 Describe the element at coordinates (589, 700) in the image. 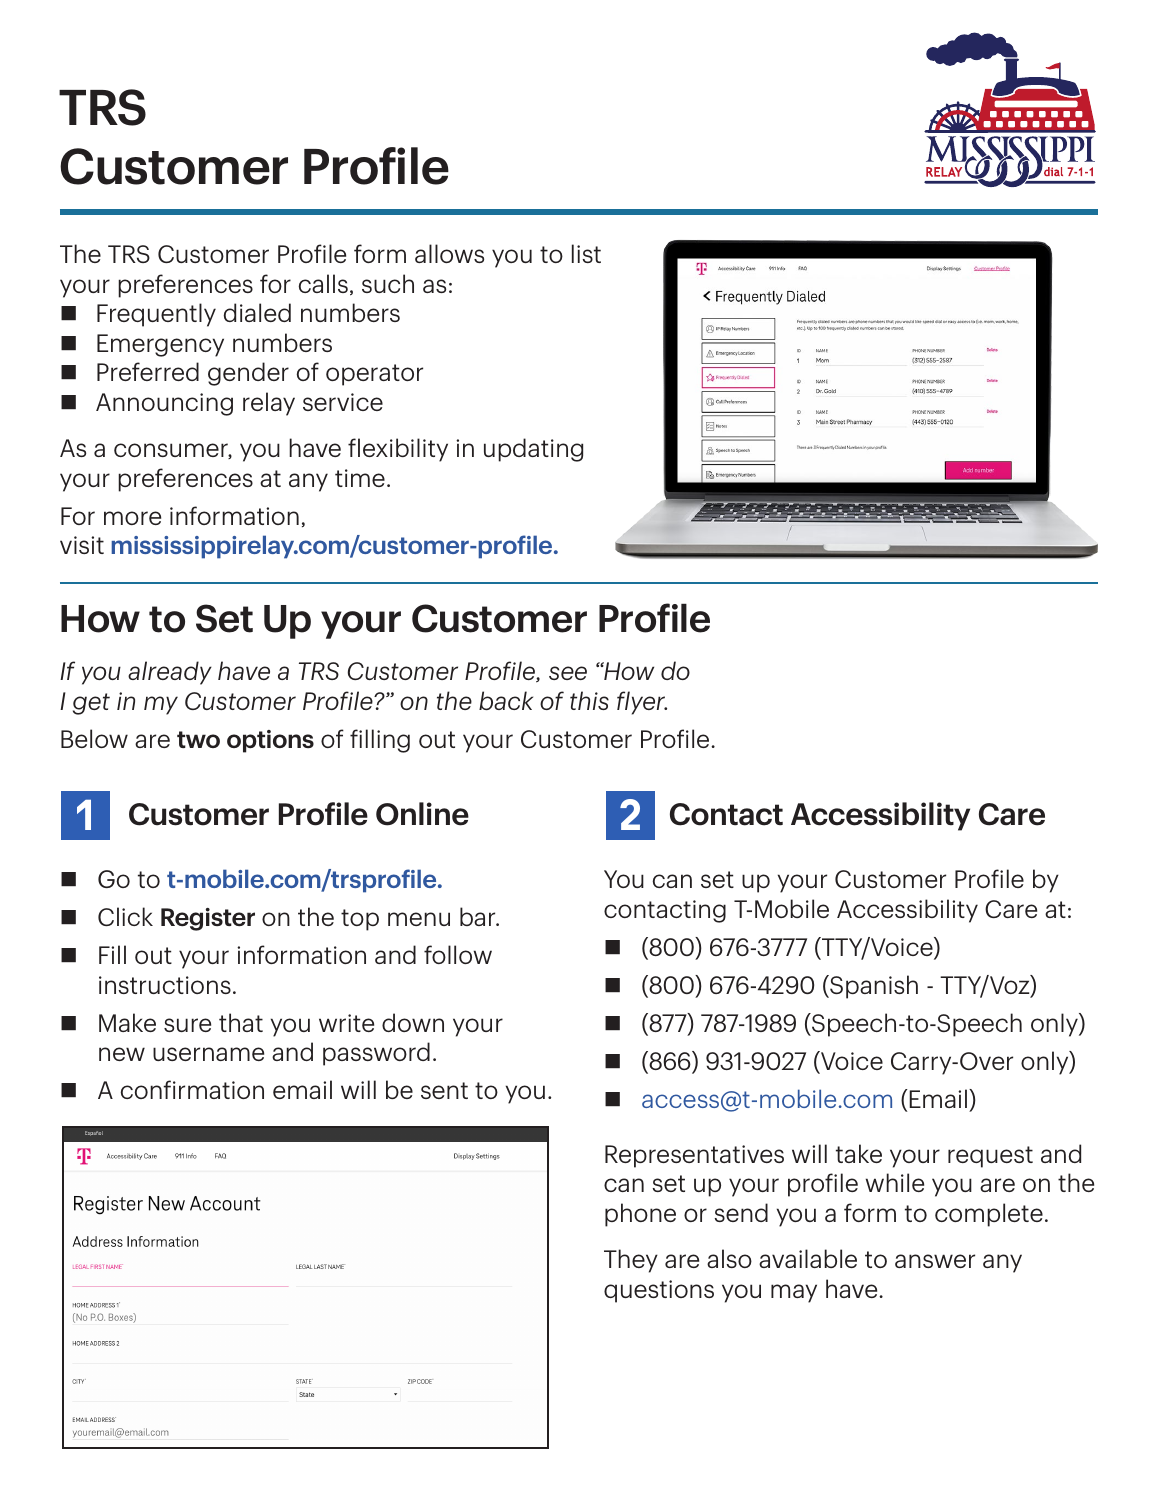

I see `this` at that location.
